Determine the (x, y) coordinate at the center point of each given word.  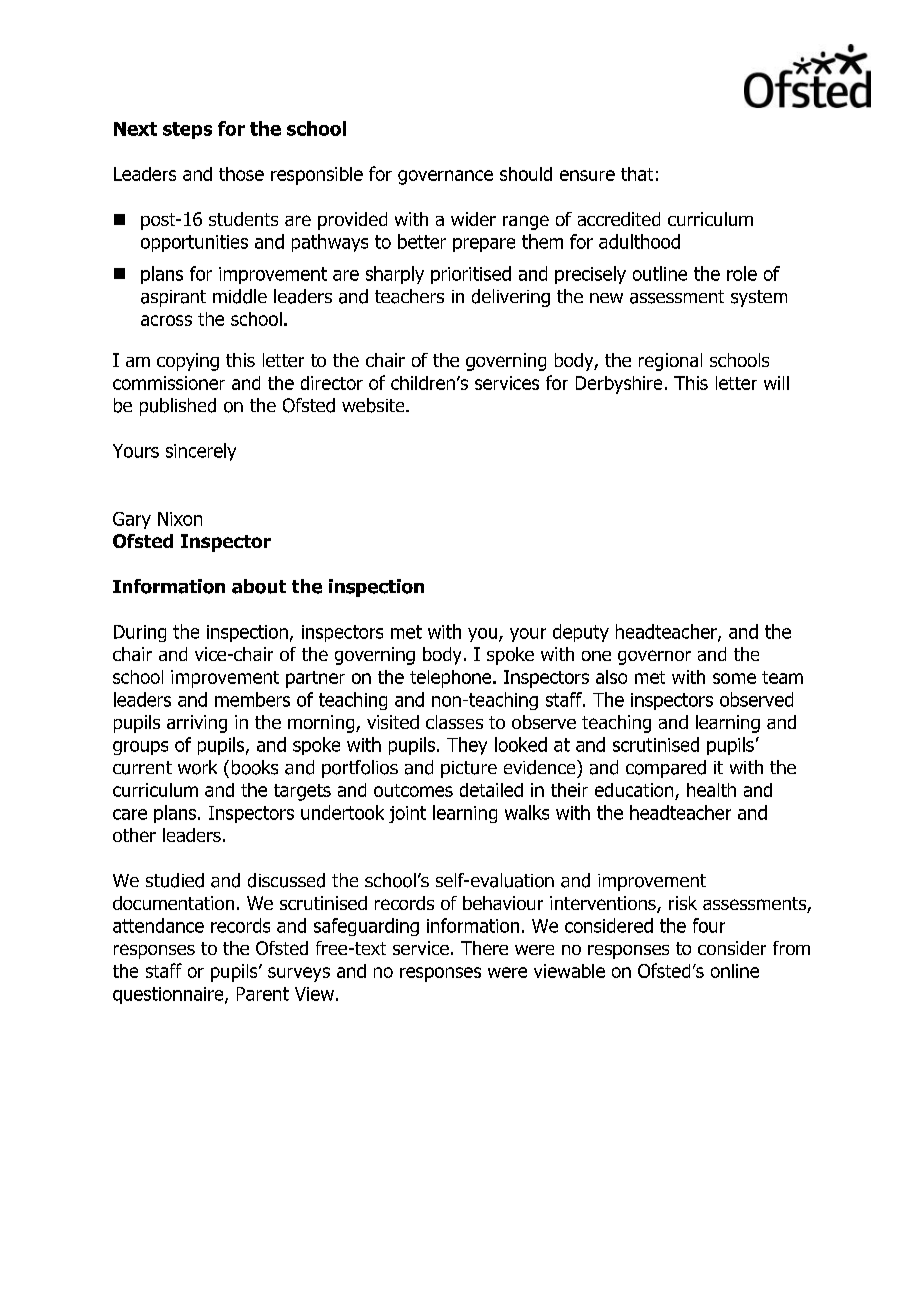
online (735, 971)
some (734, 678)
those (241, 174)
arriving (197, 724)
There (484, 948)
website (374, 405)
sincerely (201, 452)
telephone (452, 679)
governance (445, 177)
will (776, 383)
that (637, 174)
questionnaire (169, 995)
